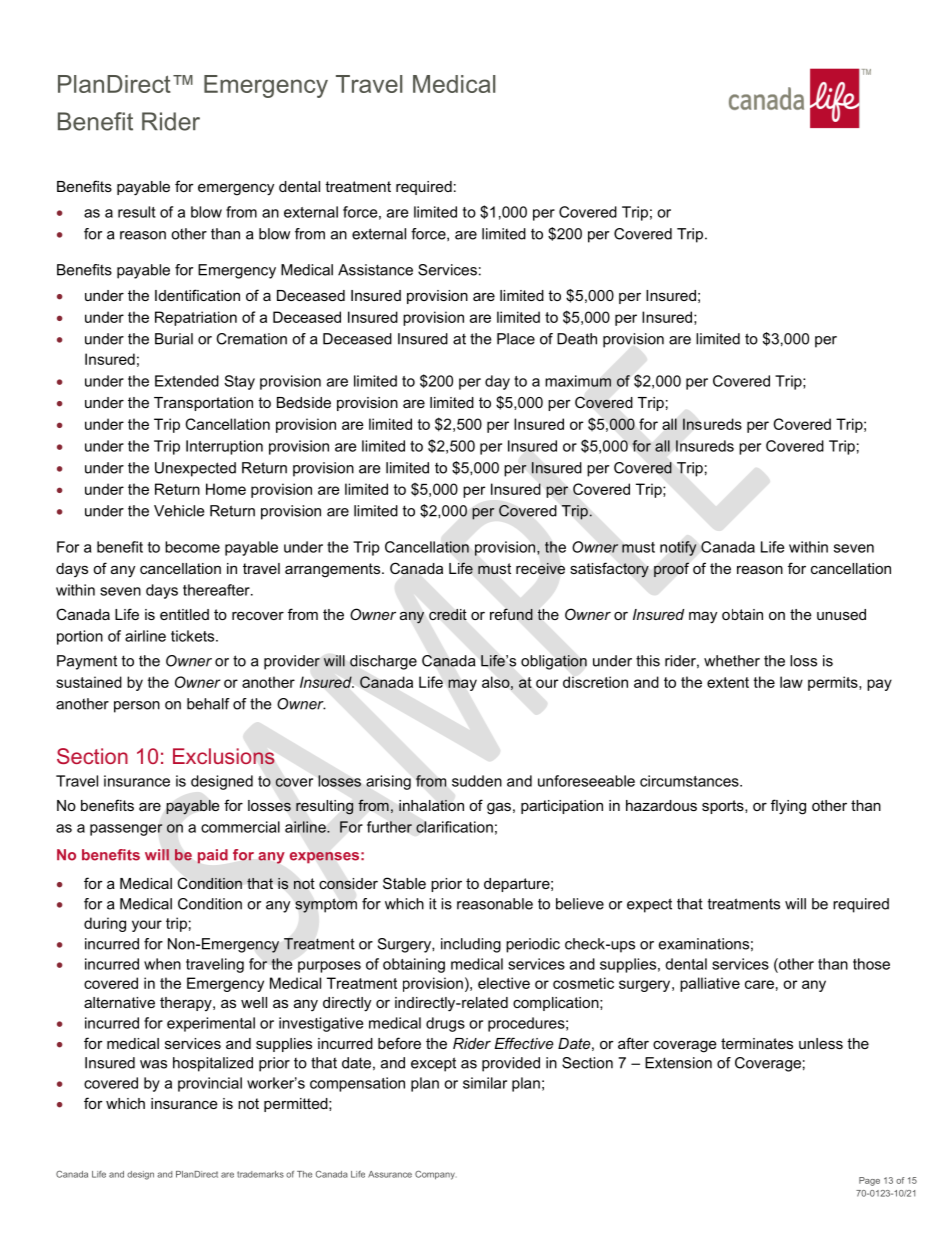 The width and height of the screenshot is (952, 1233). Describe the element at coordinates (516, 339) in the screenshot. I see `Place` at that location.
